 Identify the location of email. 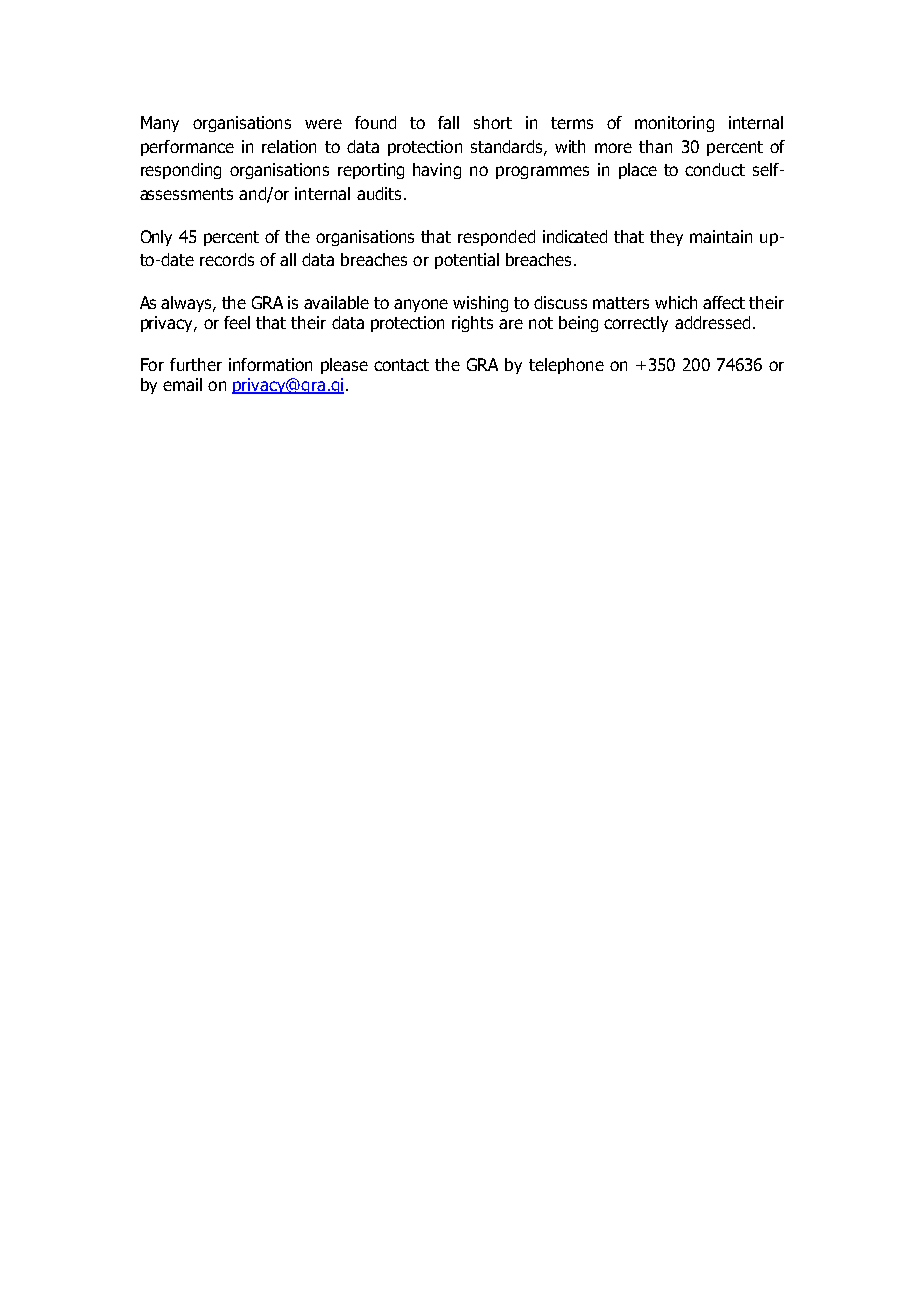
(182, 384).
